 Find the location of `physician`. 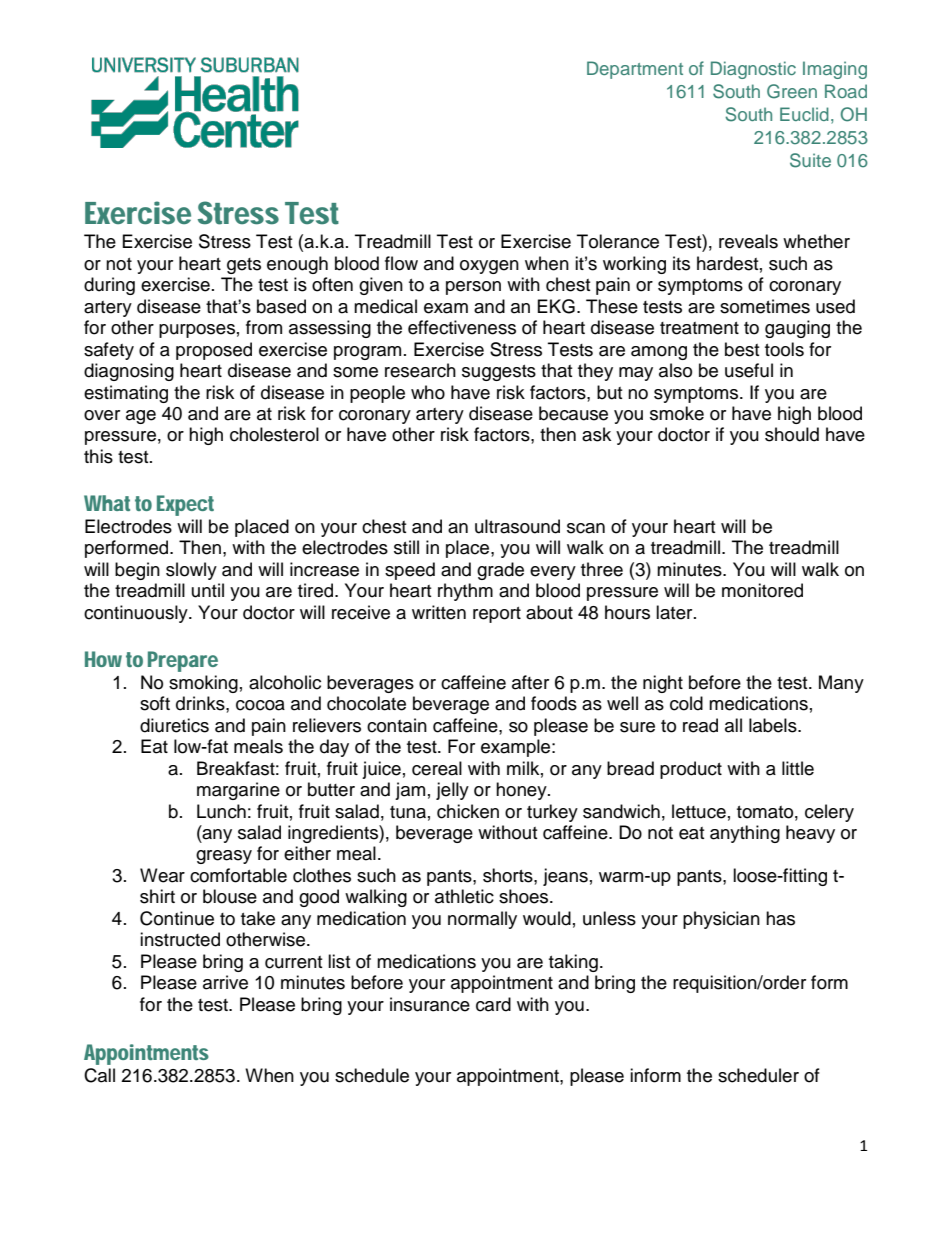

physician is located at coordinates (721, 920).
